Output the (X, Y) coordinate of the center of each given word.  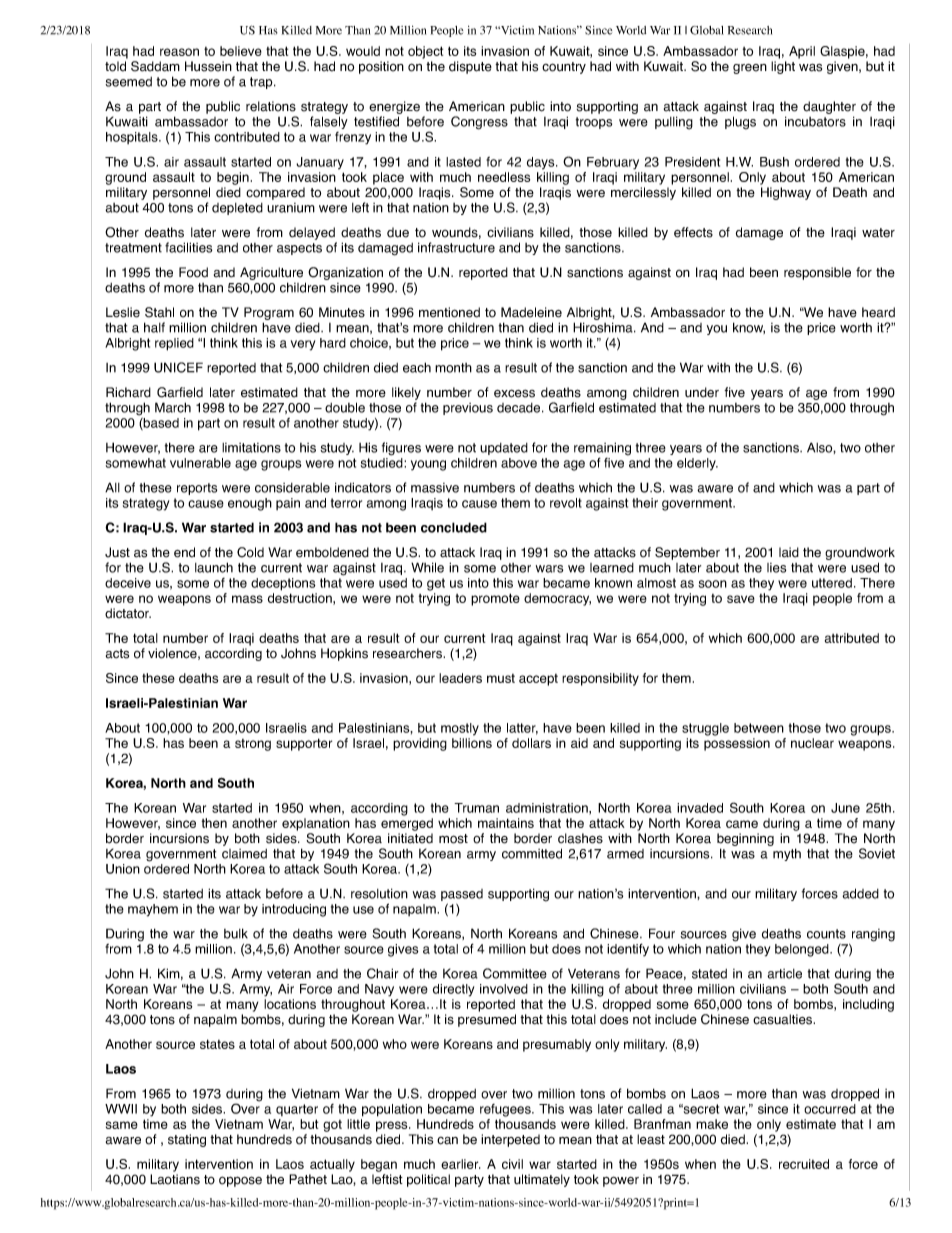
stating (187, 1140)
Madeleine (531, 312)
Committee (515, 973)
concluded (454, 527)
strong (253, 745)
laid (789, 552)
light (783, 67)
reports (197, 489)
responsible (817, 273)
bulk (236, 933)
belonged (802, 950)
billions (472, 743)
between (759, 728)
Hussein (208, 66)
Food (193, 272)
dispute (470, 67)
